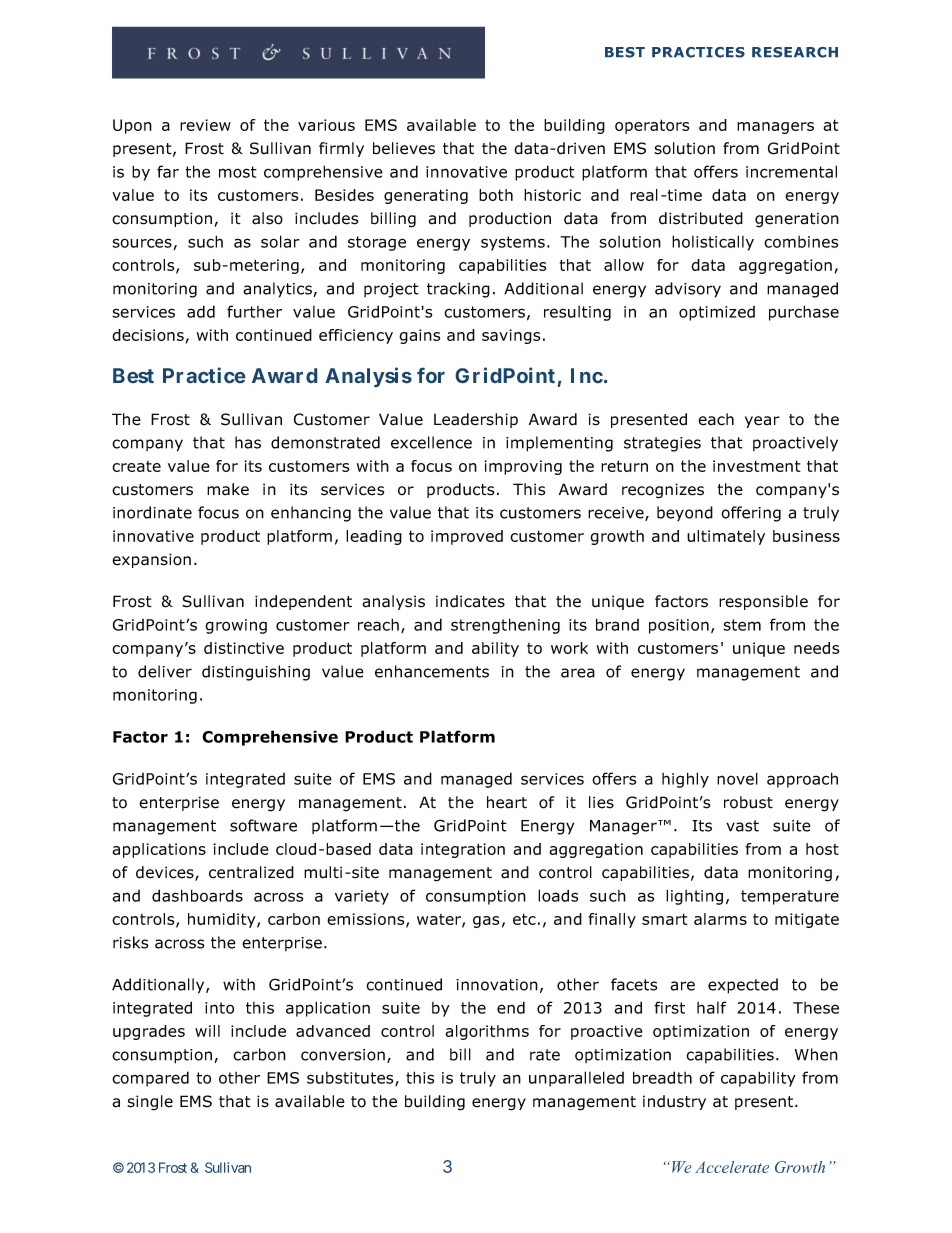 This image has height=1233, width=952. Describe the element at coordinates (674, 1102) in the image. I see `industry` at that location.
